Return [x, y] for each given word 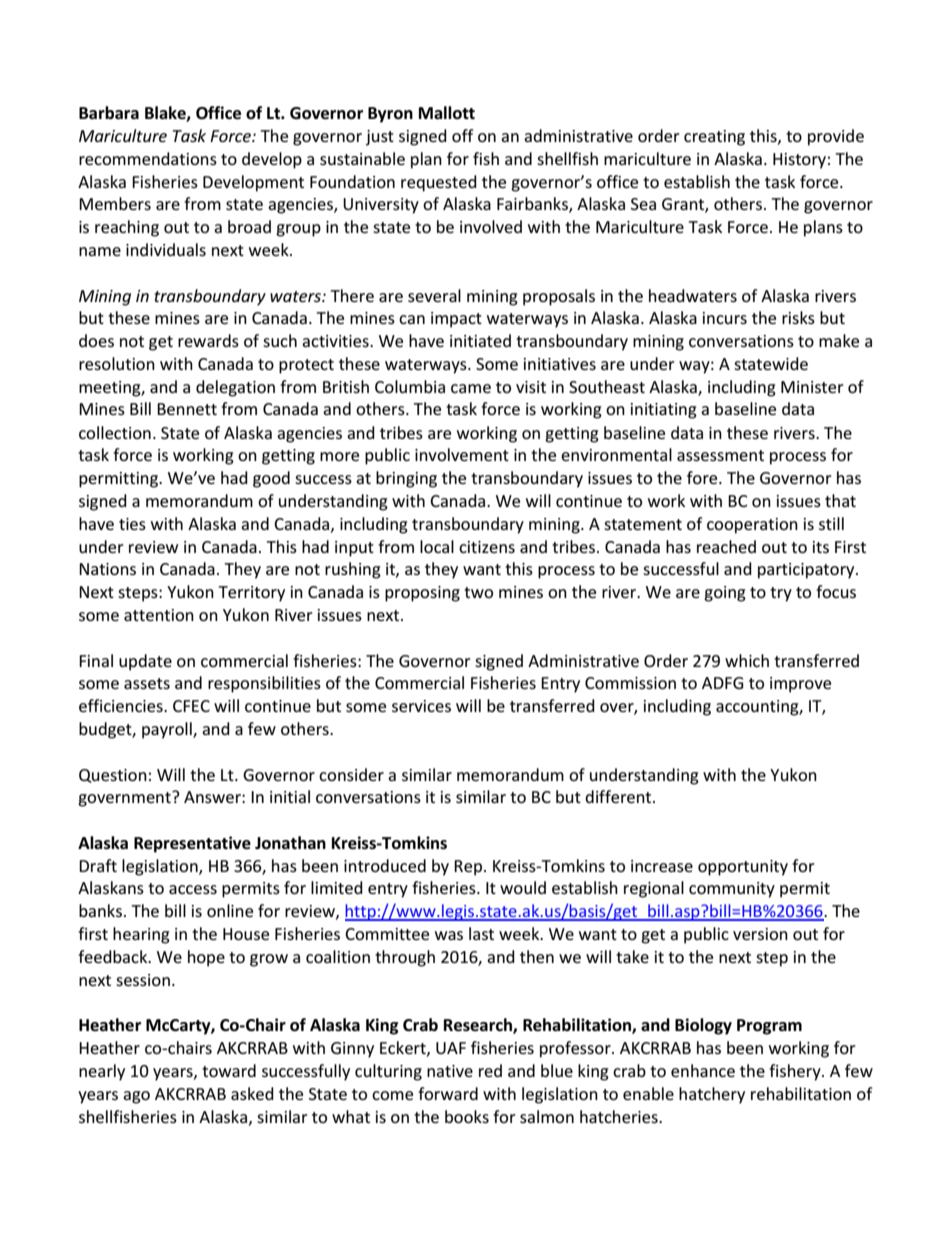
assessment [720, 455]
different [619, 796]
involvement [462, 454]
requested [439, 183]
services [421, 706]
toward [229, 1070]
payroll [168, 730]
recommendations [148, 158]
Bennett [187, 409]
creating [714, 138]
